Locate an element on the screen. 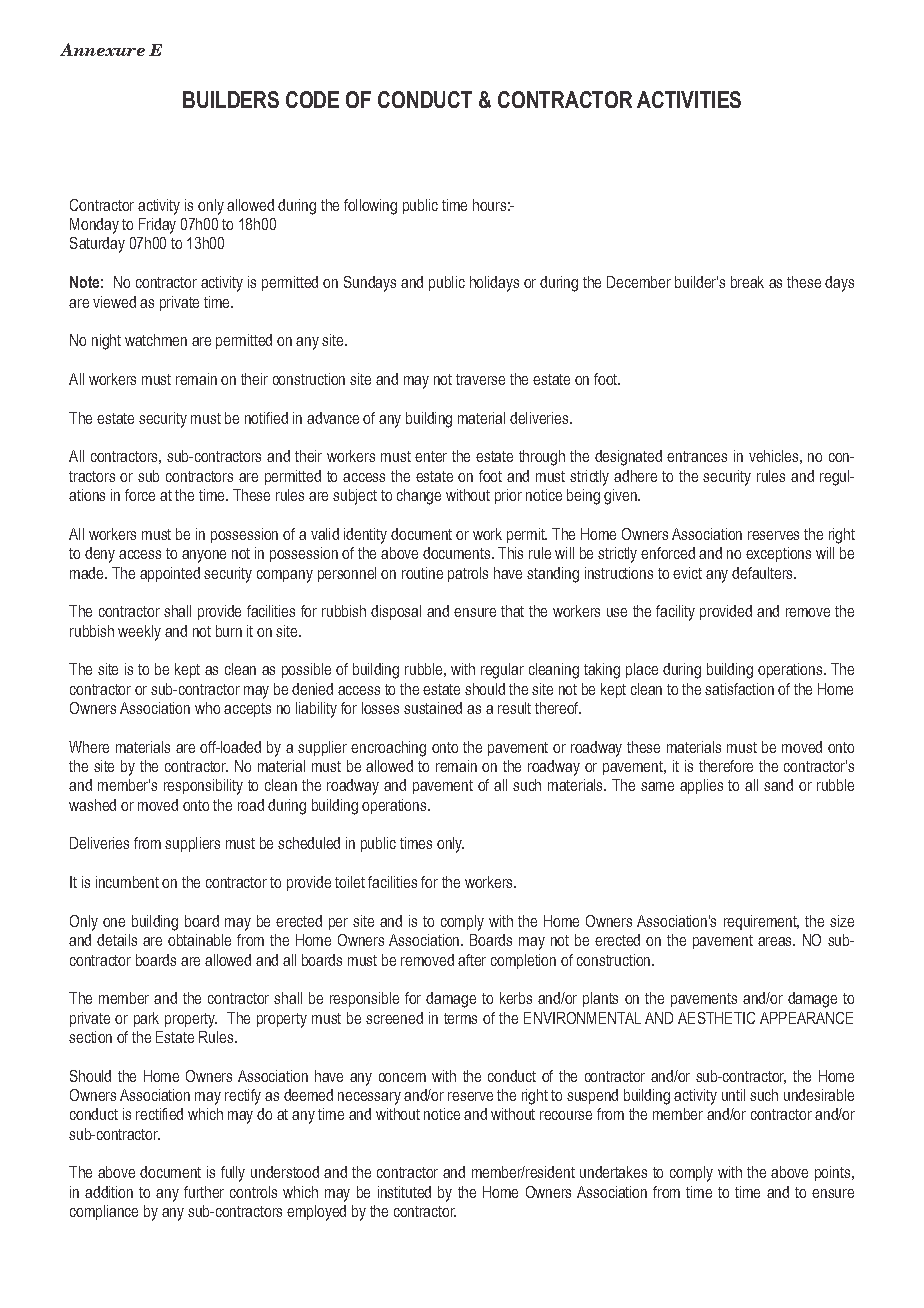 The image size is (924, 1308). instituted is located at coordinates (404, 1192).
